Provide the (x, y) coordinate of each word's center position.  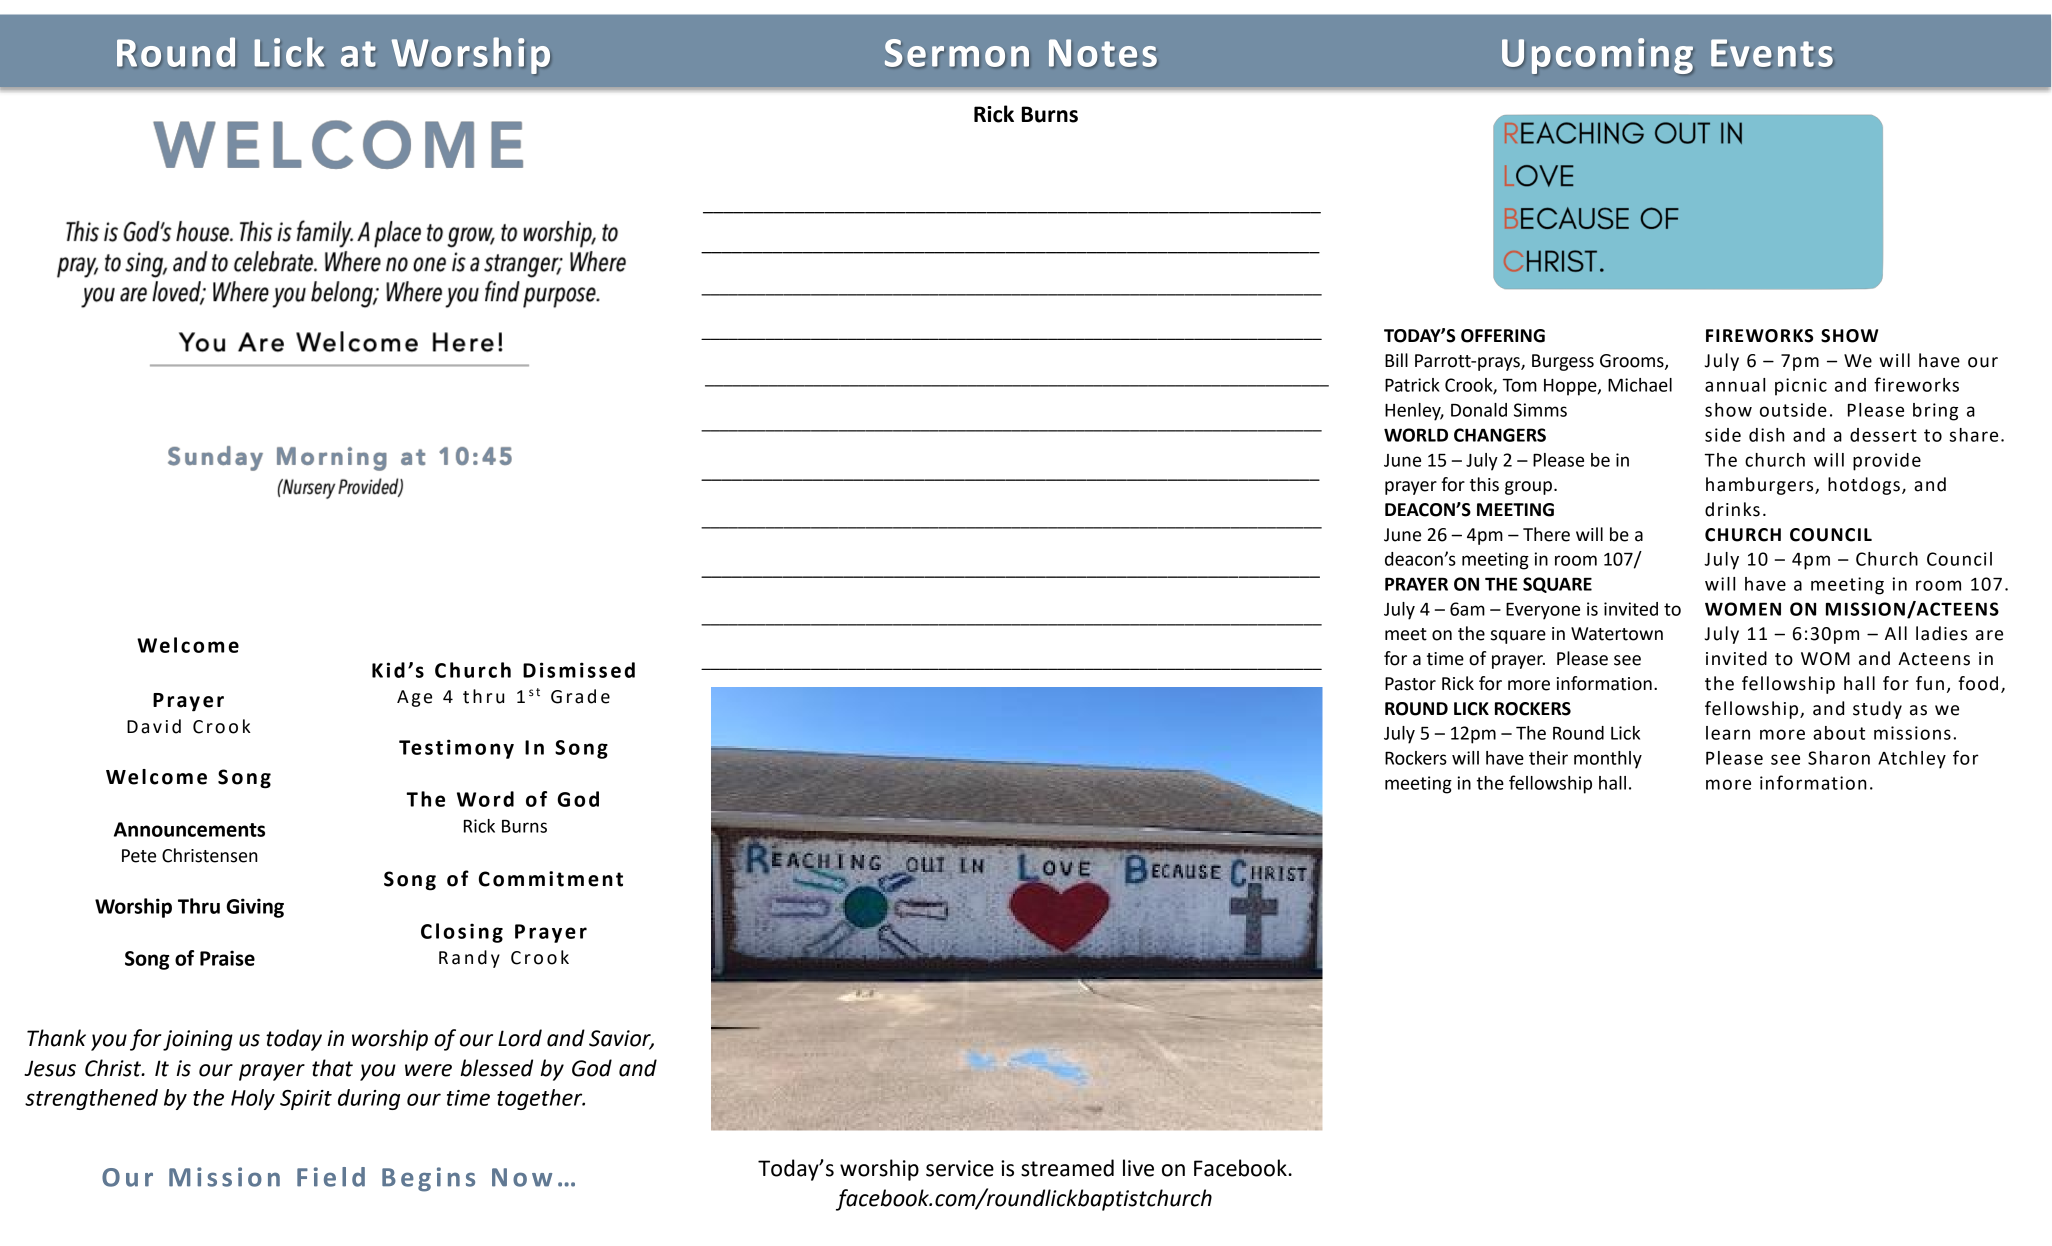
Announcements (189, 829)
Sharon (1839, 758)
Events (1772, 53)
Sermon (957, 53)
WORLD (1416, 435)
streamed (1067, 1168)
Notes (1103, 53)
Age (414, 698)
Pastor (1410, 684)
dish (1767, 435)
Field (331, 1177)
